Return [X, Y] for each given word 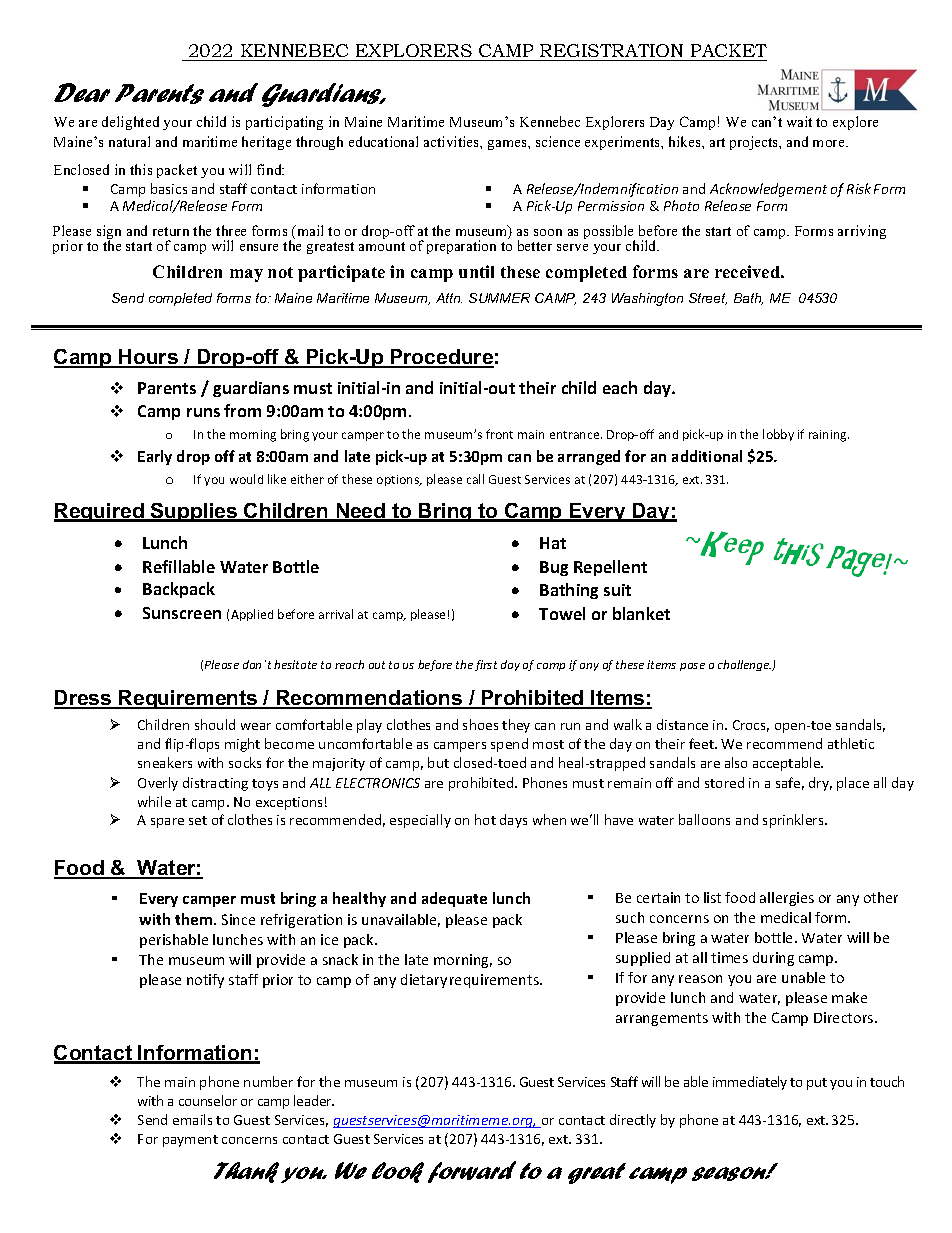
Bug [554, 568]
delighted [130, 123]
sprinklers [794, 821]
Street [708, 299]
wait [799, 121]
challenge [744, 665]
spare [167, 823]
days [513, 821]
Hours [148, 358]
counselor [208, 1100]
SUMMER [499, 298]
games [508, 145]
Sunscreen [182, 613]
